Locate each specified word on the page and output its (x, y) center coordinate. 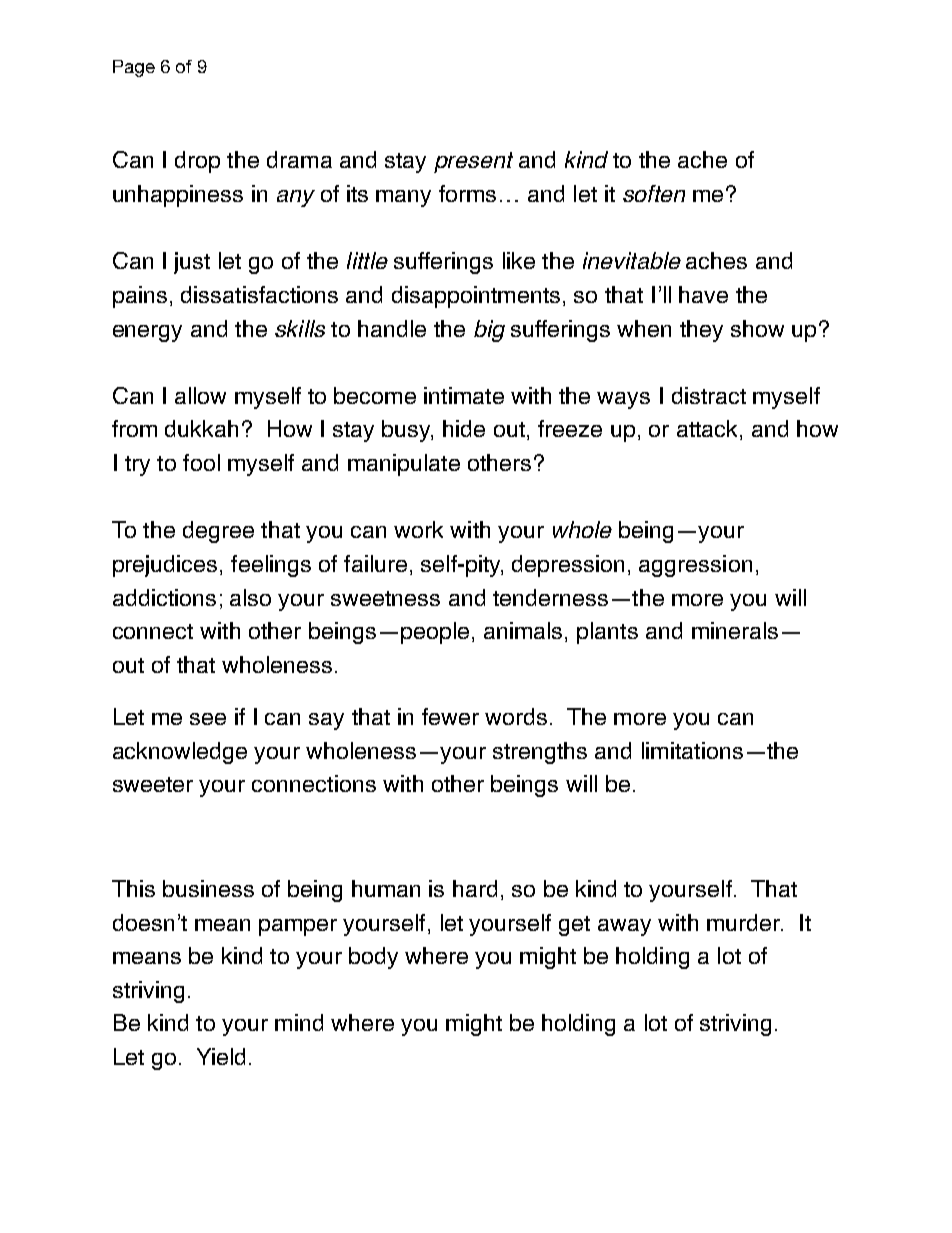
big (489, 331)
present (473, 162)
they (701, 331)
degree (218, 532)
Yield (221, 1056)
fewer (450, 716)
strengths (540, 753)
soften (654, 193)
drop (197, 162)
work (418, 529)
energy (147, 333)
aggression (695, 566)
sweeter (153, 784)
